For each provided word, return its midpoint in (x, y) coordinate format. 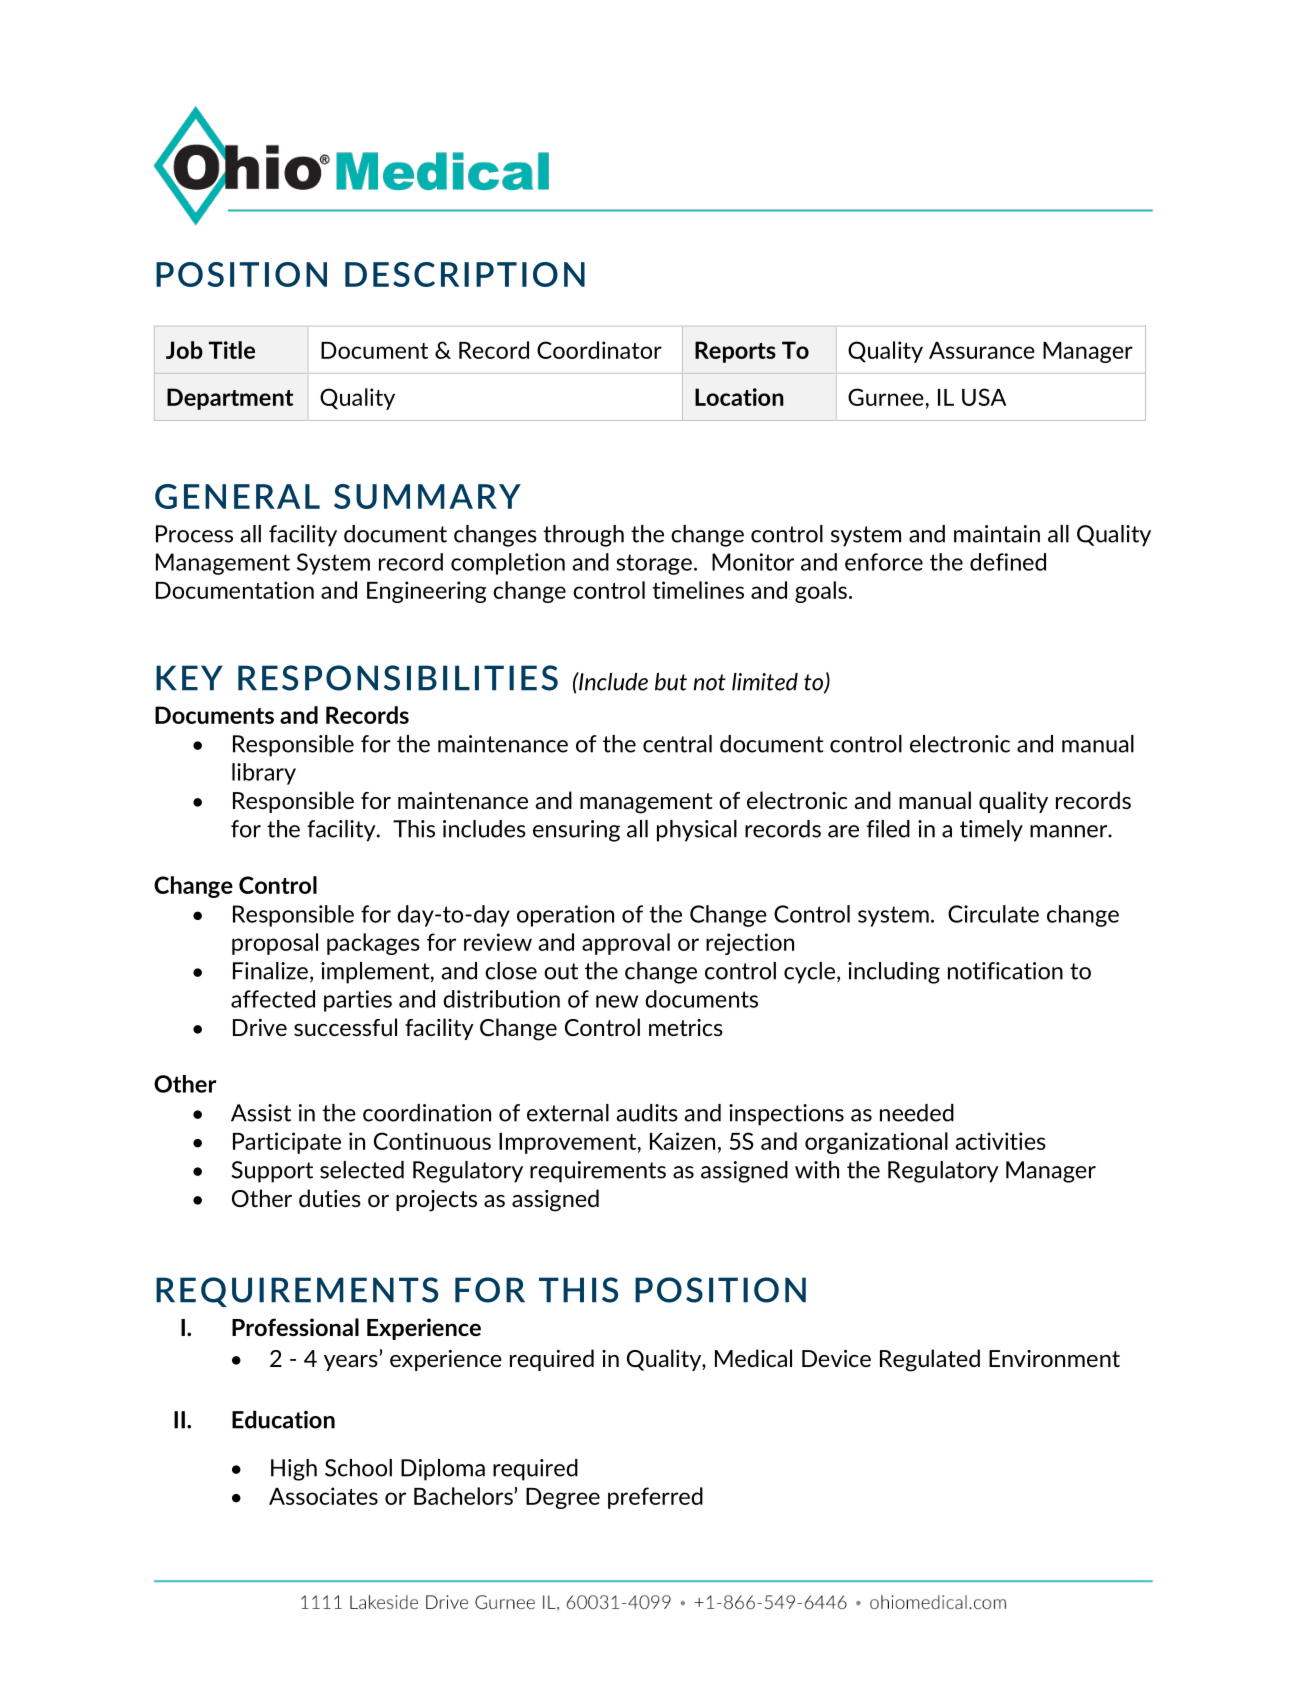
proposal (275, 944)
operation (565, 916)
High (294, 1470)
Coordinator (599, 350)
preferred (655, 1498)
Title (232, 350)
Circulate (993, 914)
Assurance (982, 350)
